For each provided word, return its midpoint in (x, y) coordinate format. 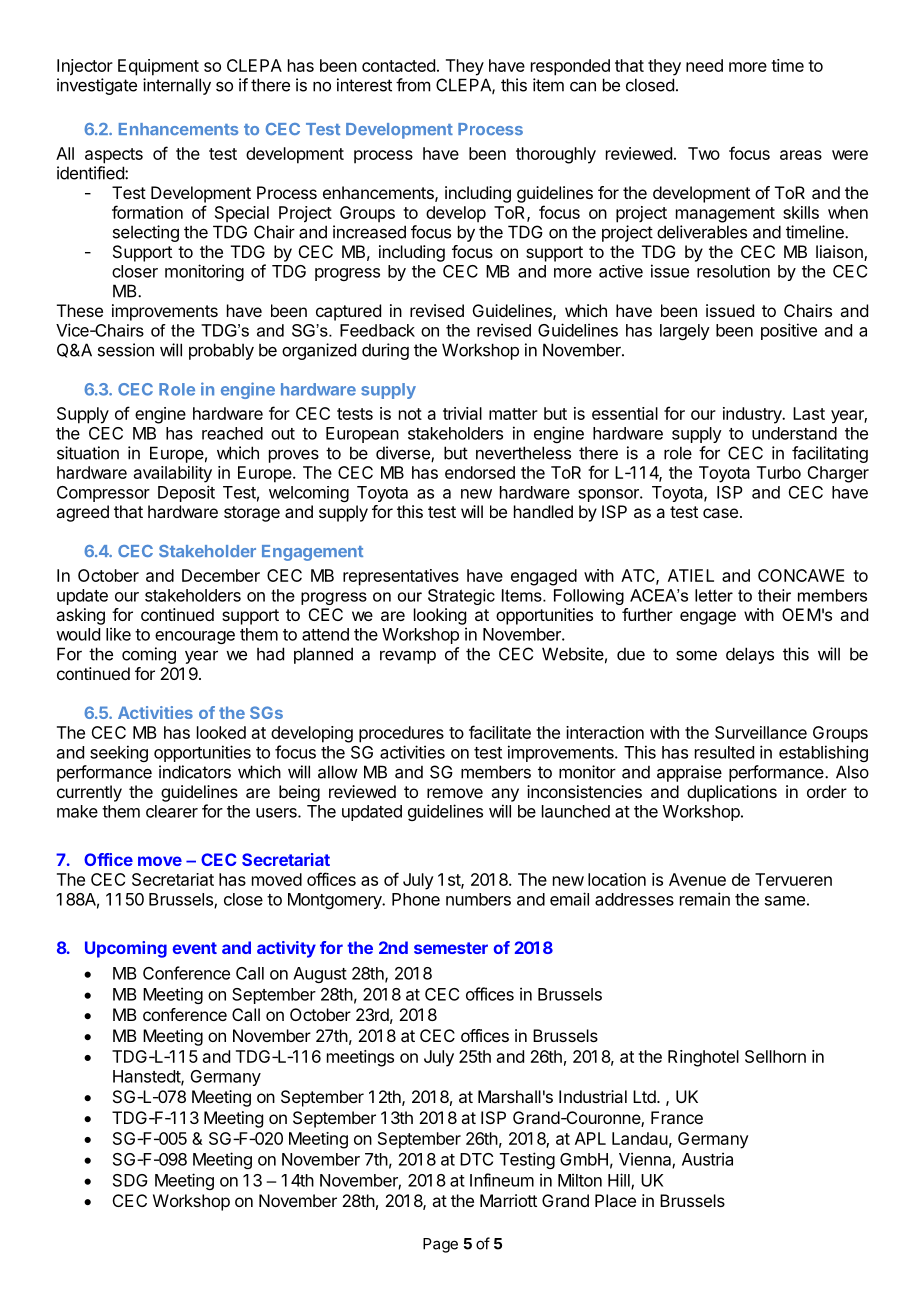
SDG (130, 1180)
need (704, 65)
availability (173, 474)
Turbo (779, 472)
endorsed (480, 472)
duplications (732, 793)
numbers (478, 899)
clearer (172, 811)
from (413, 85)
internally (177, 86)
